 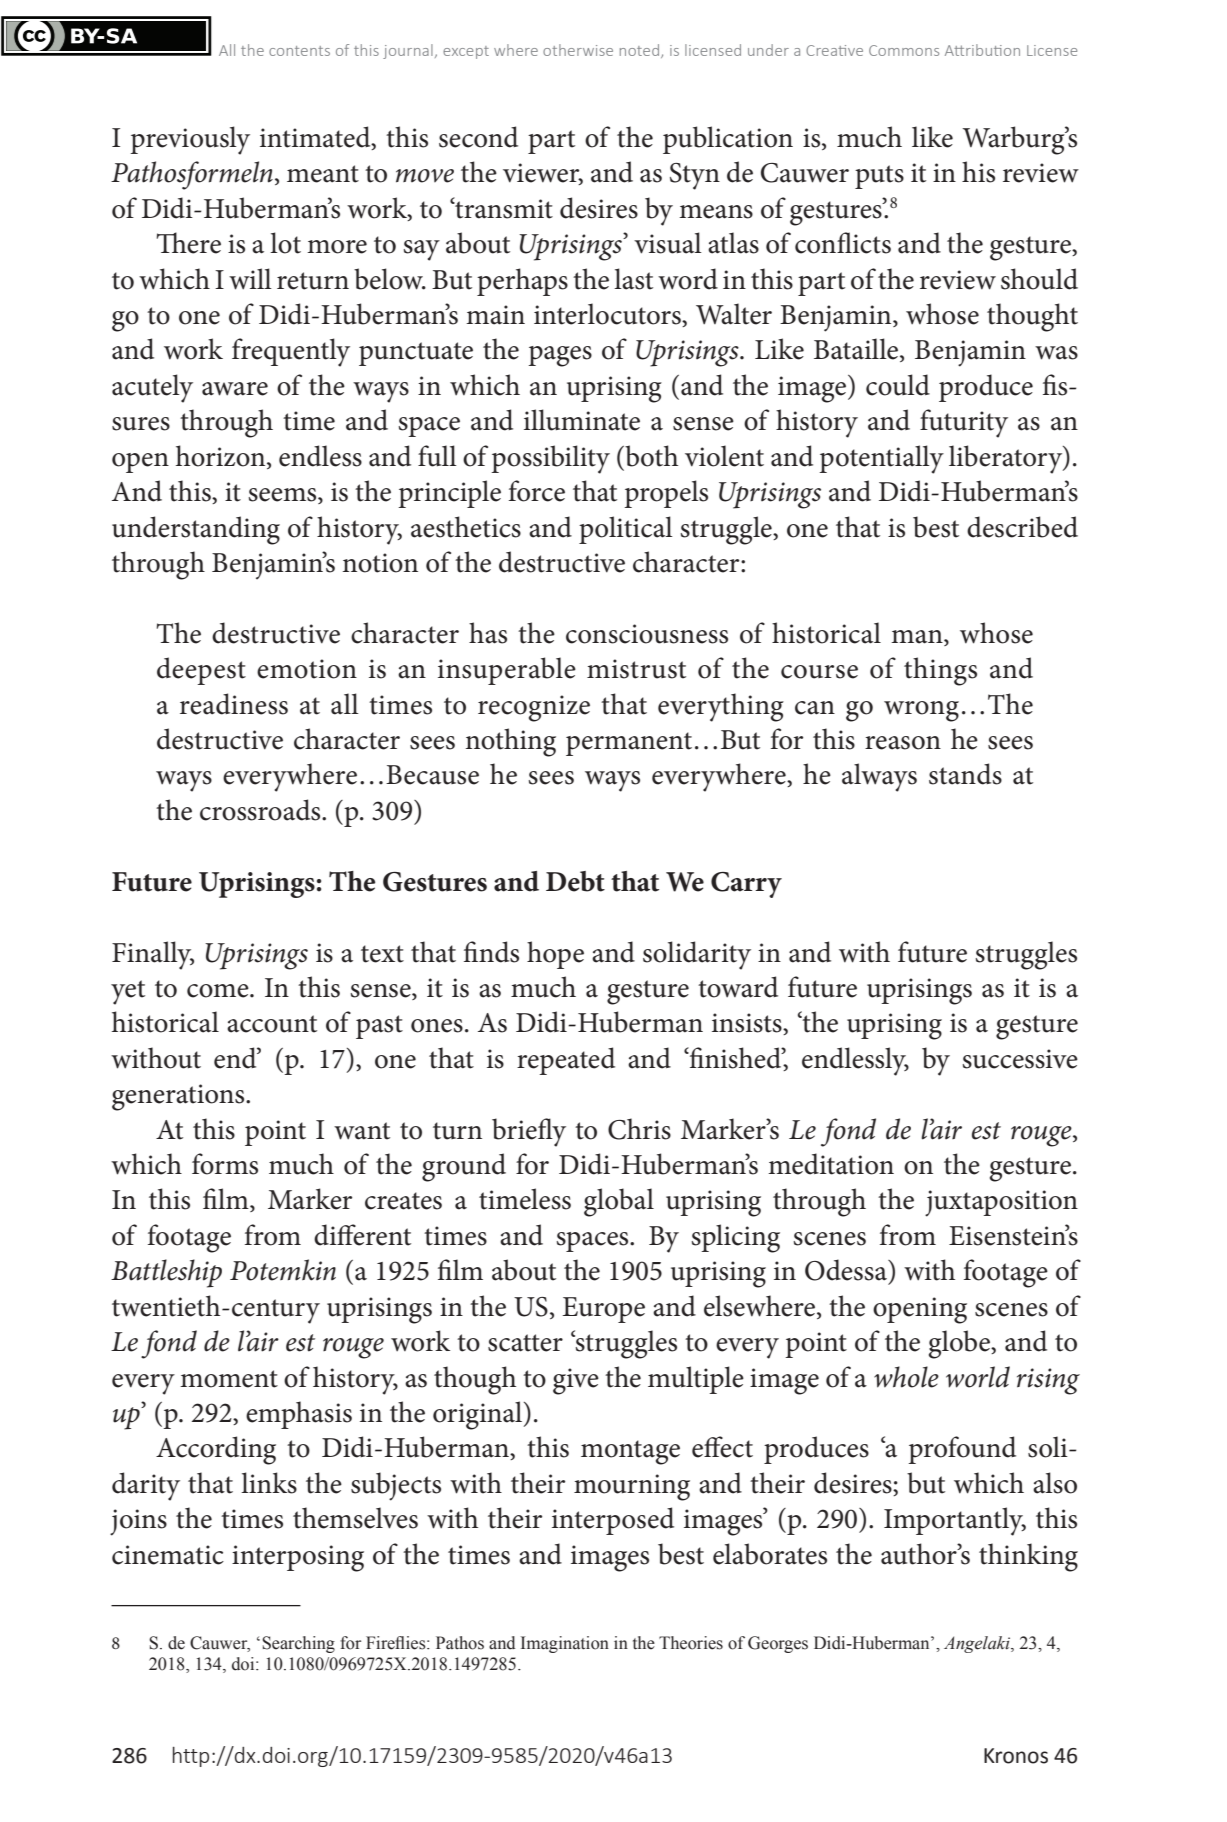 I want to click on previously, so click(x=190, y=140).
